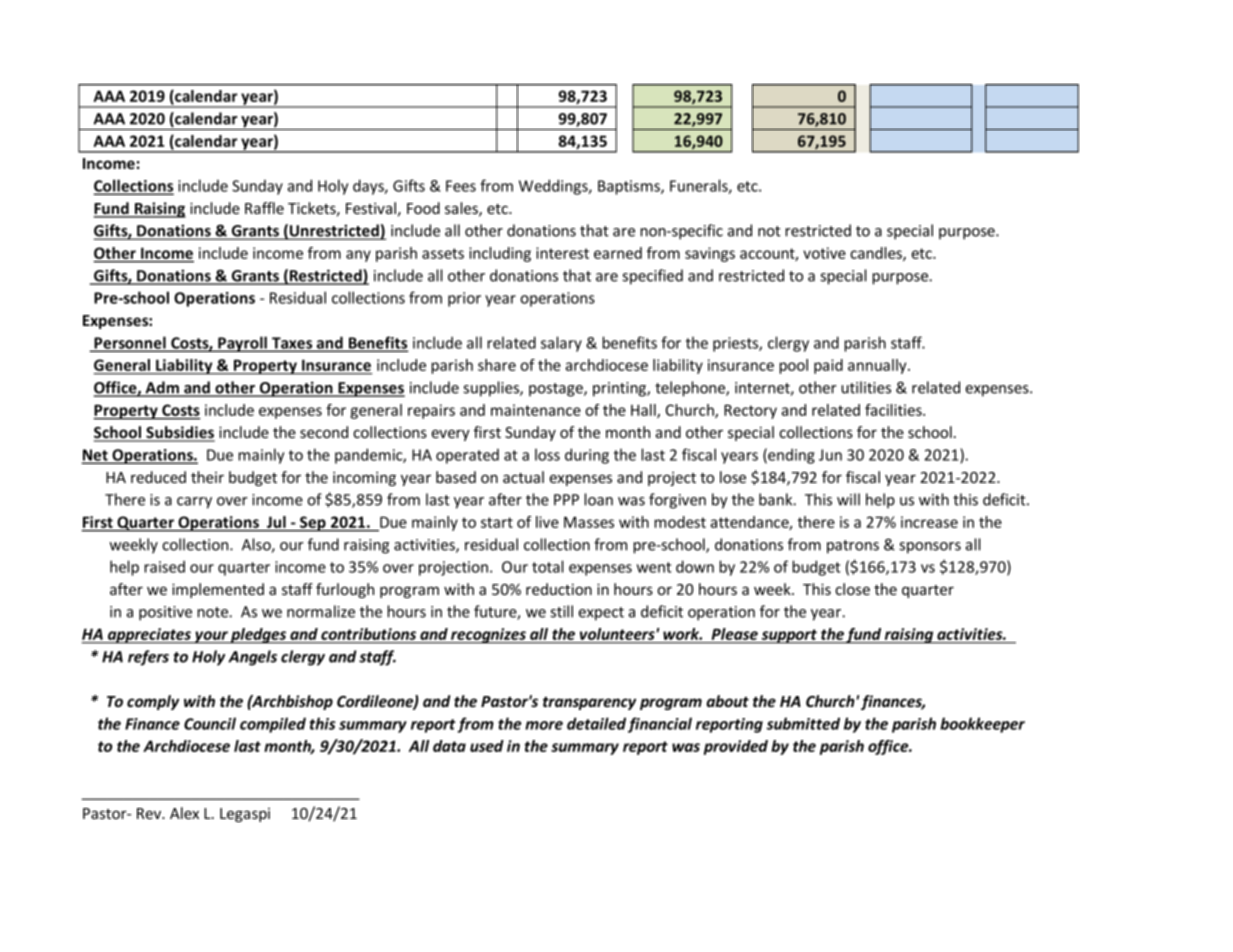  Describe the element at coordinates (184, 813) in the screenshot. I see `Alex` at that location.
